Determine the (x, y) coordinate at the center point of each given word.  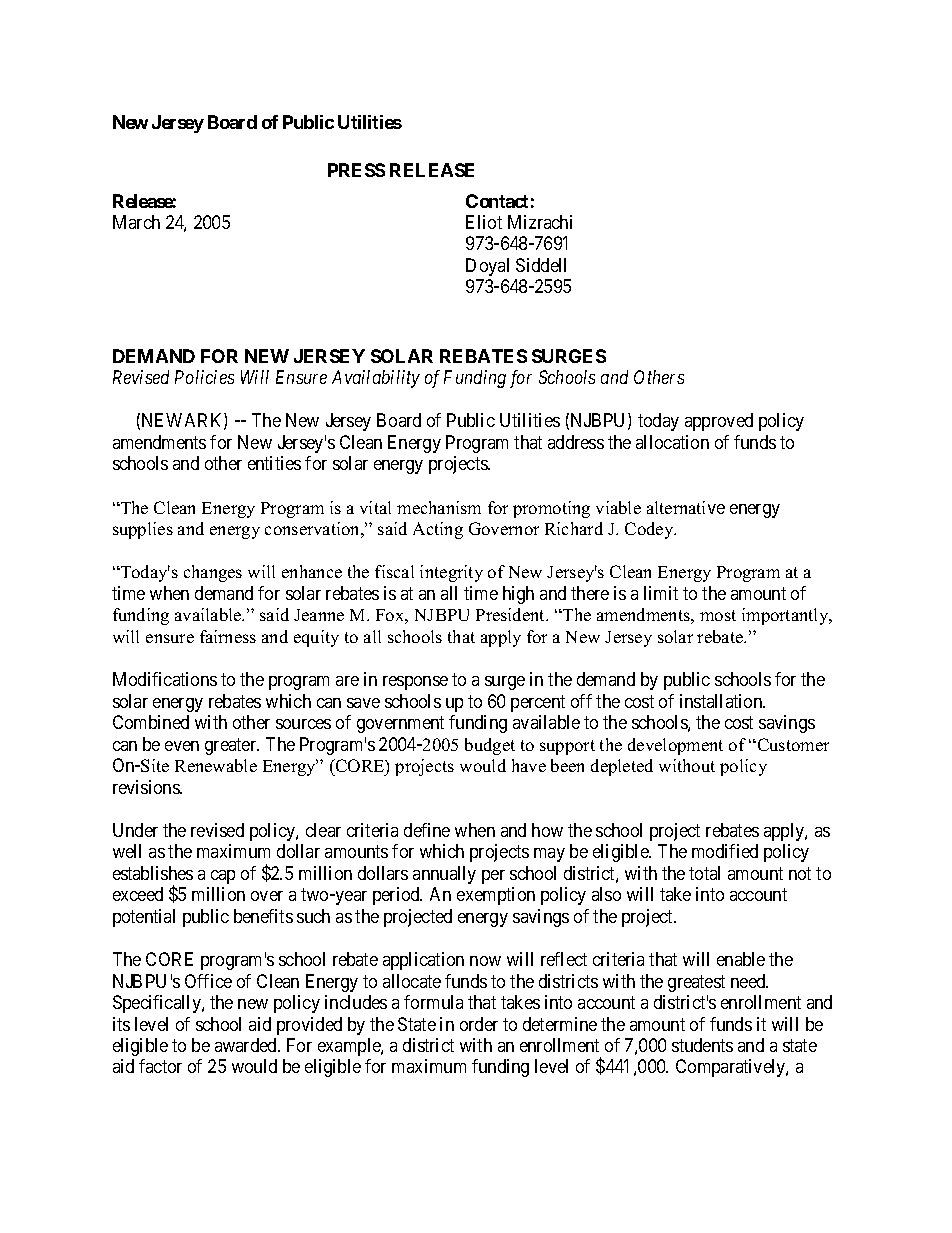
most (718, 615)
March (136, 222)
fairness (228, 636)
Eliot (484, 222)
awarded (247, 1045)
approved (719, 422)
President (512, 614)
